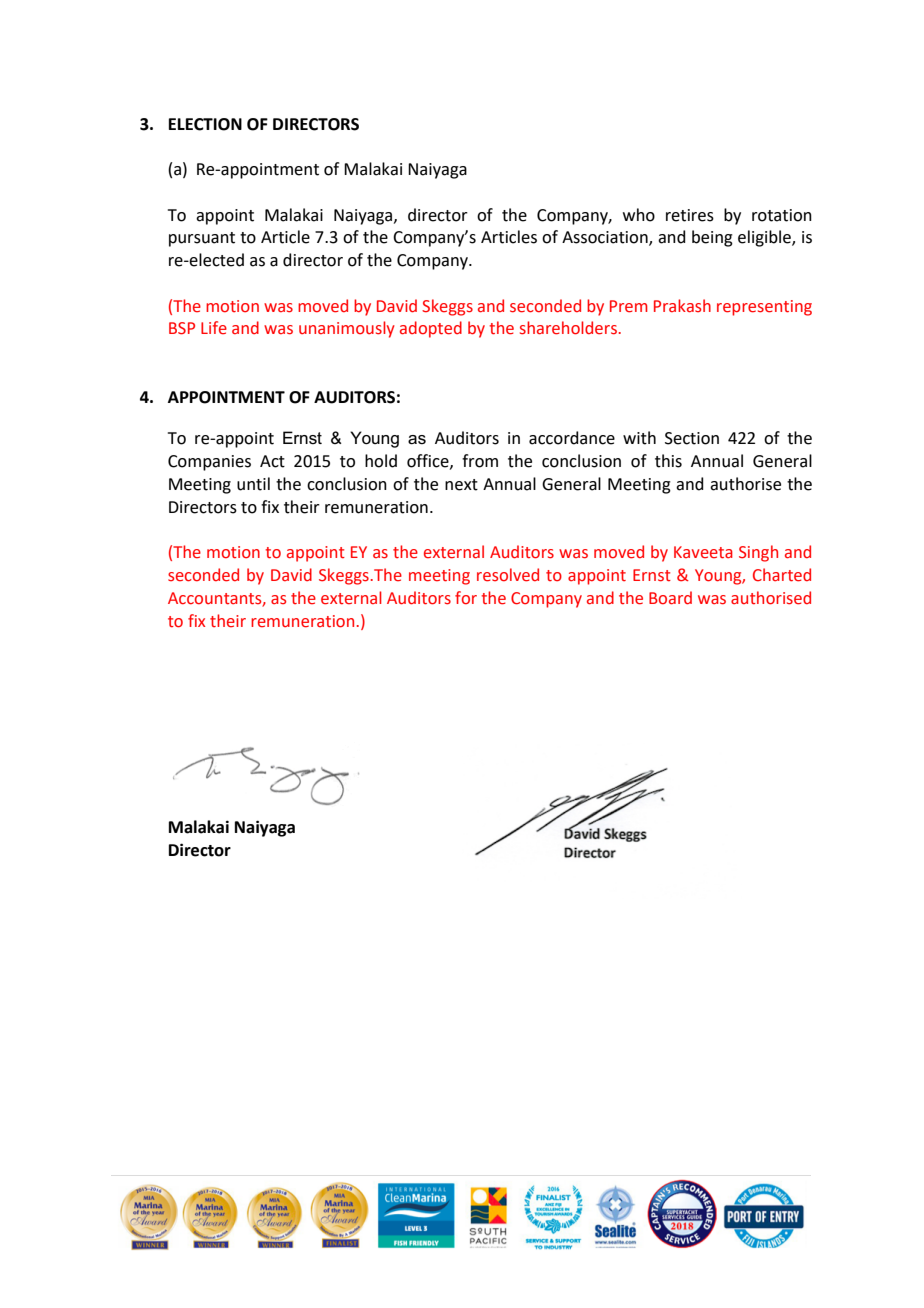 Image resolution: width=924 pixels, height=1308 pixels. What do you see at coordinates (466, 598) in the screenshot?
I see `for` at bounding box center [466, 598].
